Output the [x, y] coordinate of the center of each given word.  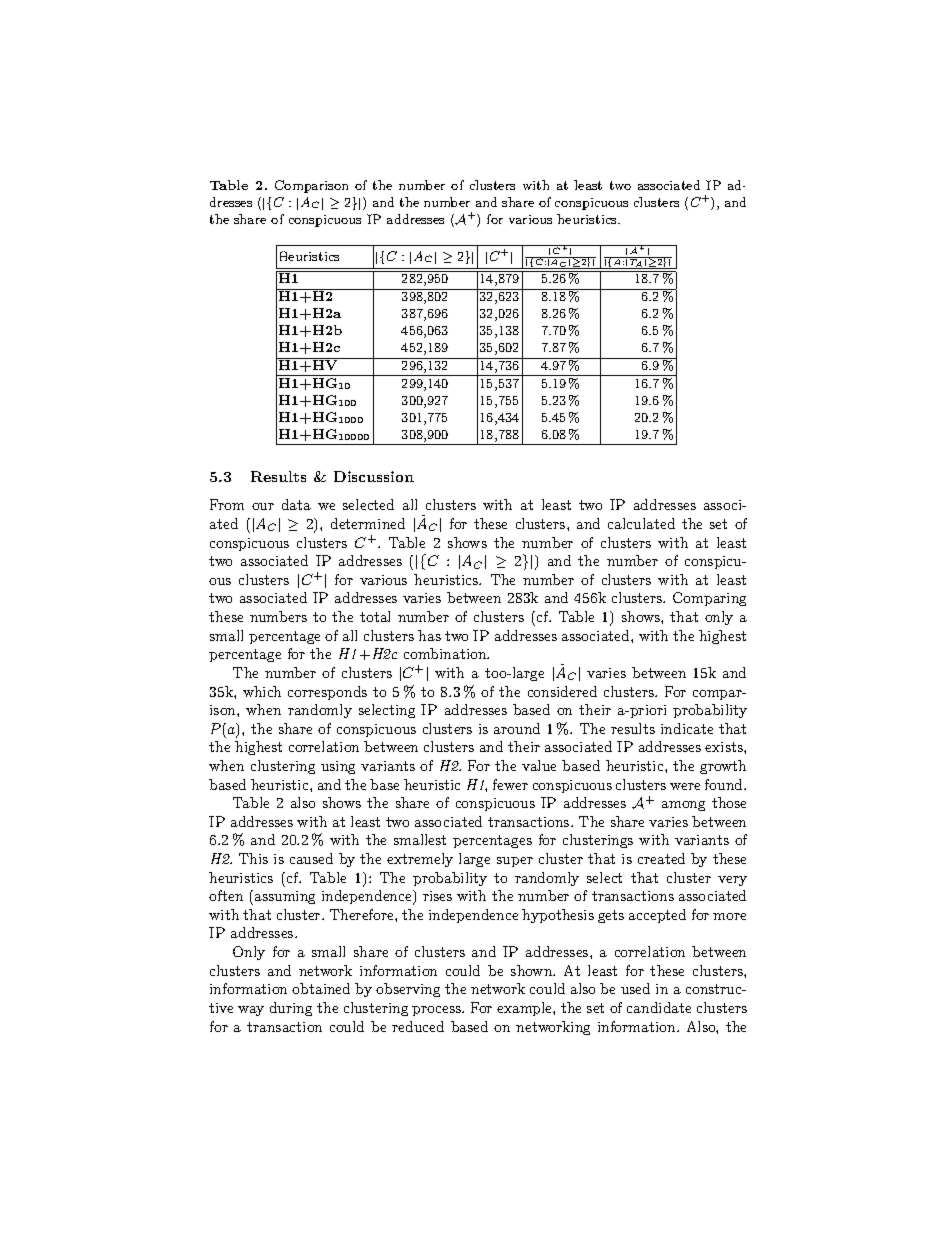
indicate [687, 728]
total [375, 616]
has [429, 635]
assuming [285, 897]
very [732, 881]
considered [562, 691]
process [438, 1011]
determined [368, 523]
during [291, 1009]
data [296, 504]
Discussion [374, 476]
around [517, 728]
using [338, 767]
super [515, 862]
